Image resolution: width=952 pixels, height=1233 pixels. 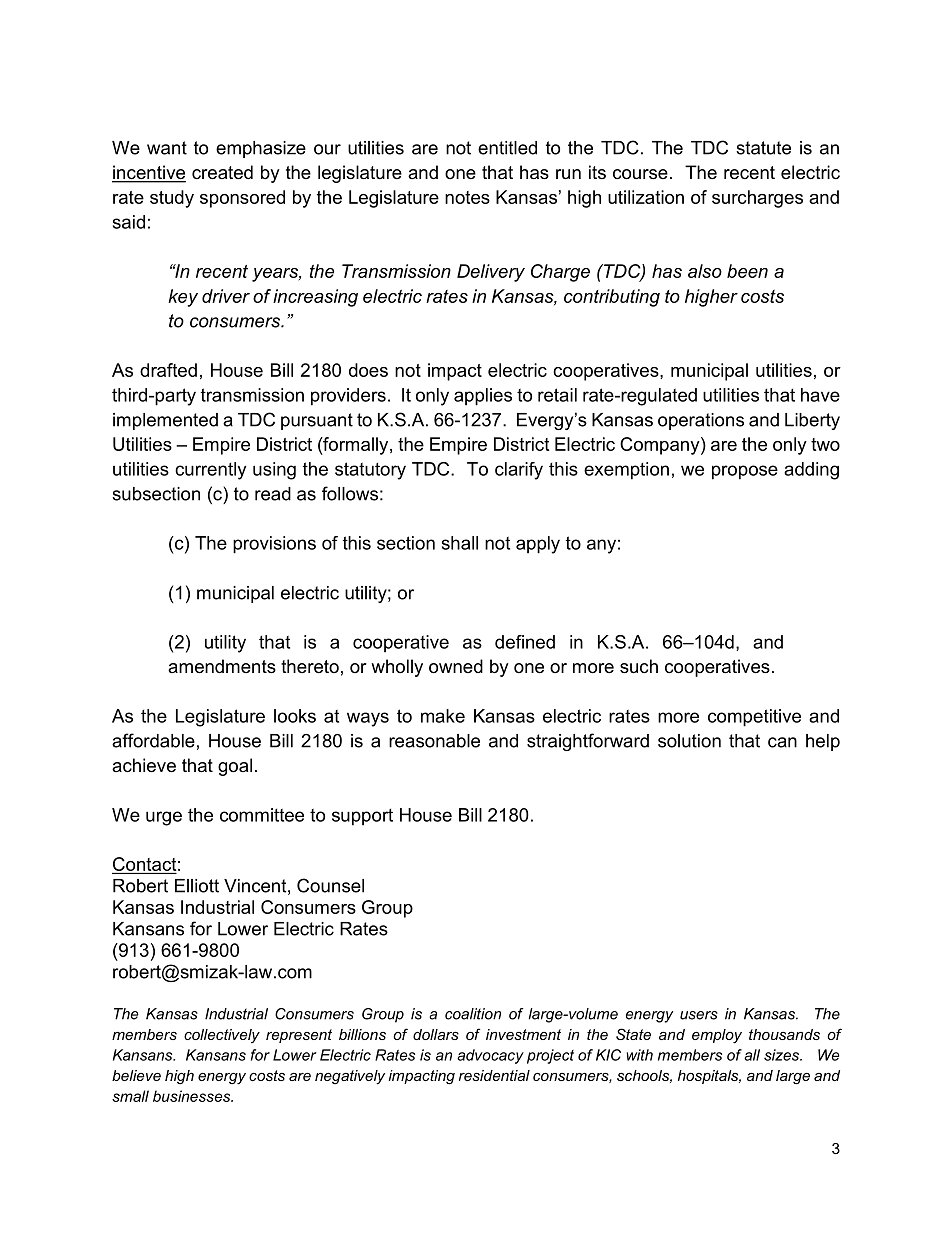 What do you see at coordinates (467, 197) in the screenshot?
I see `notes` at bounding box center [467, 197].
